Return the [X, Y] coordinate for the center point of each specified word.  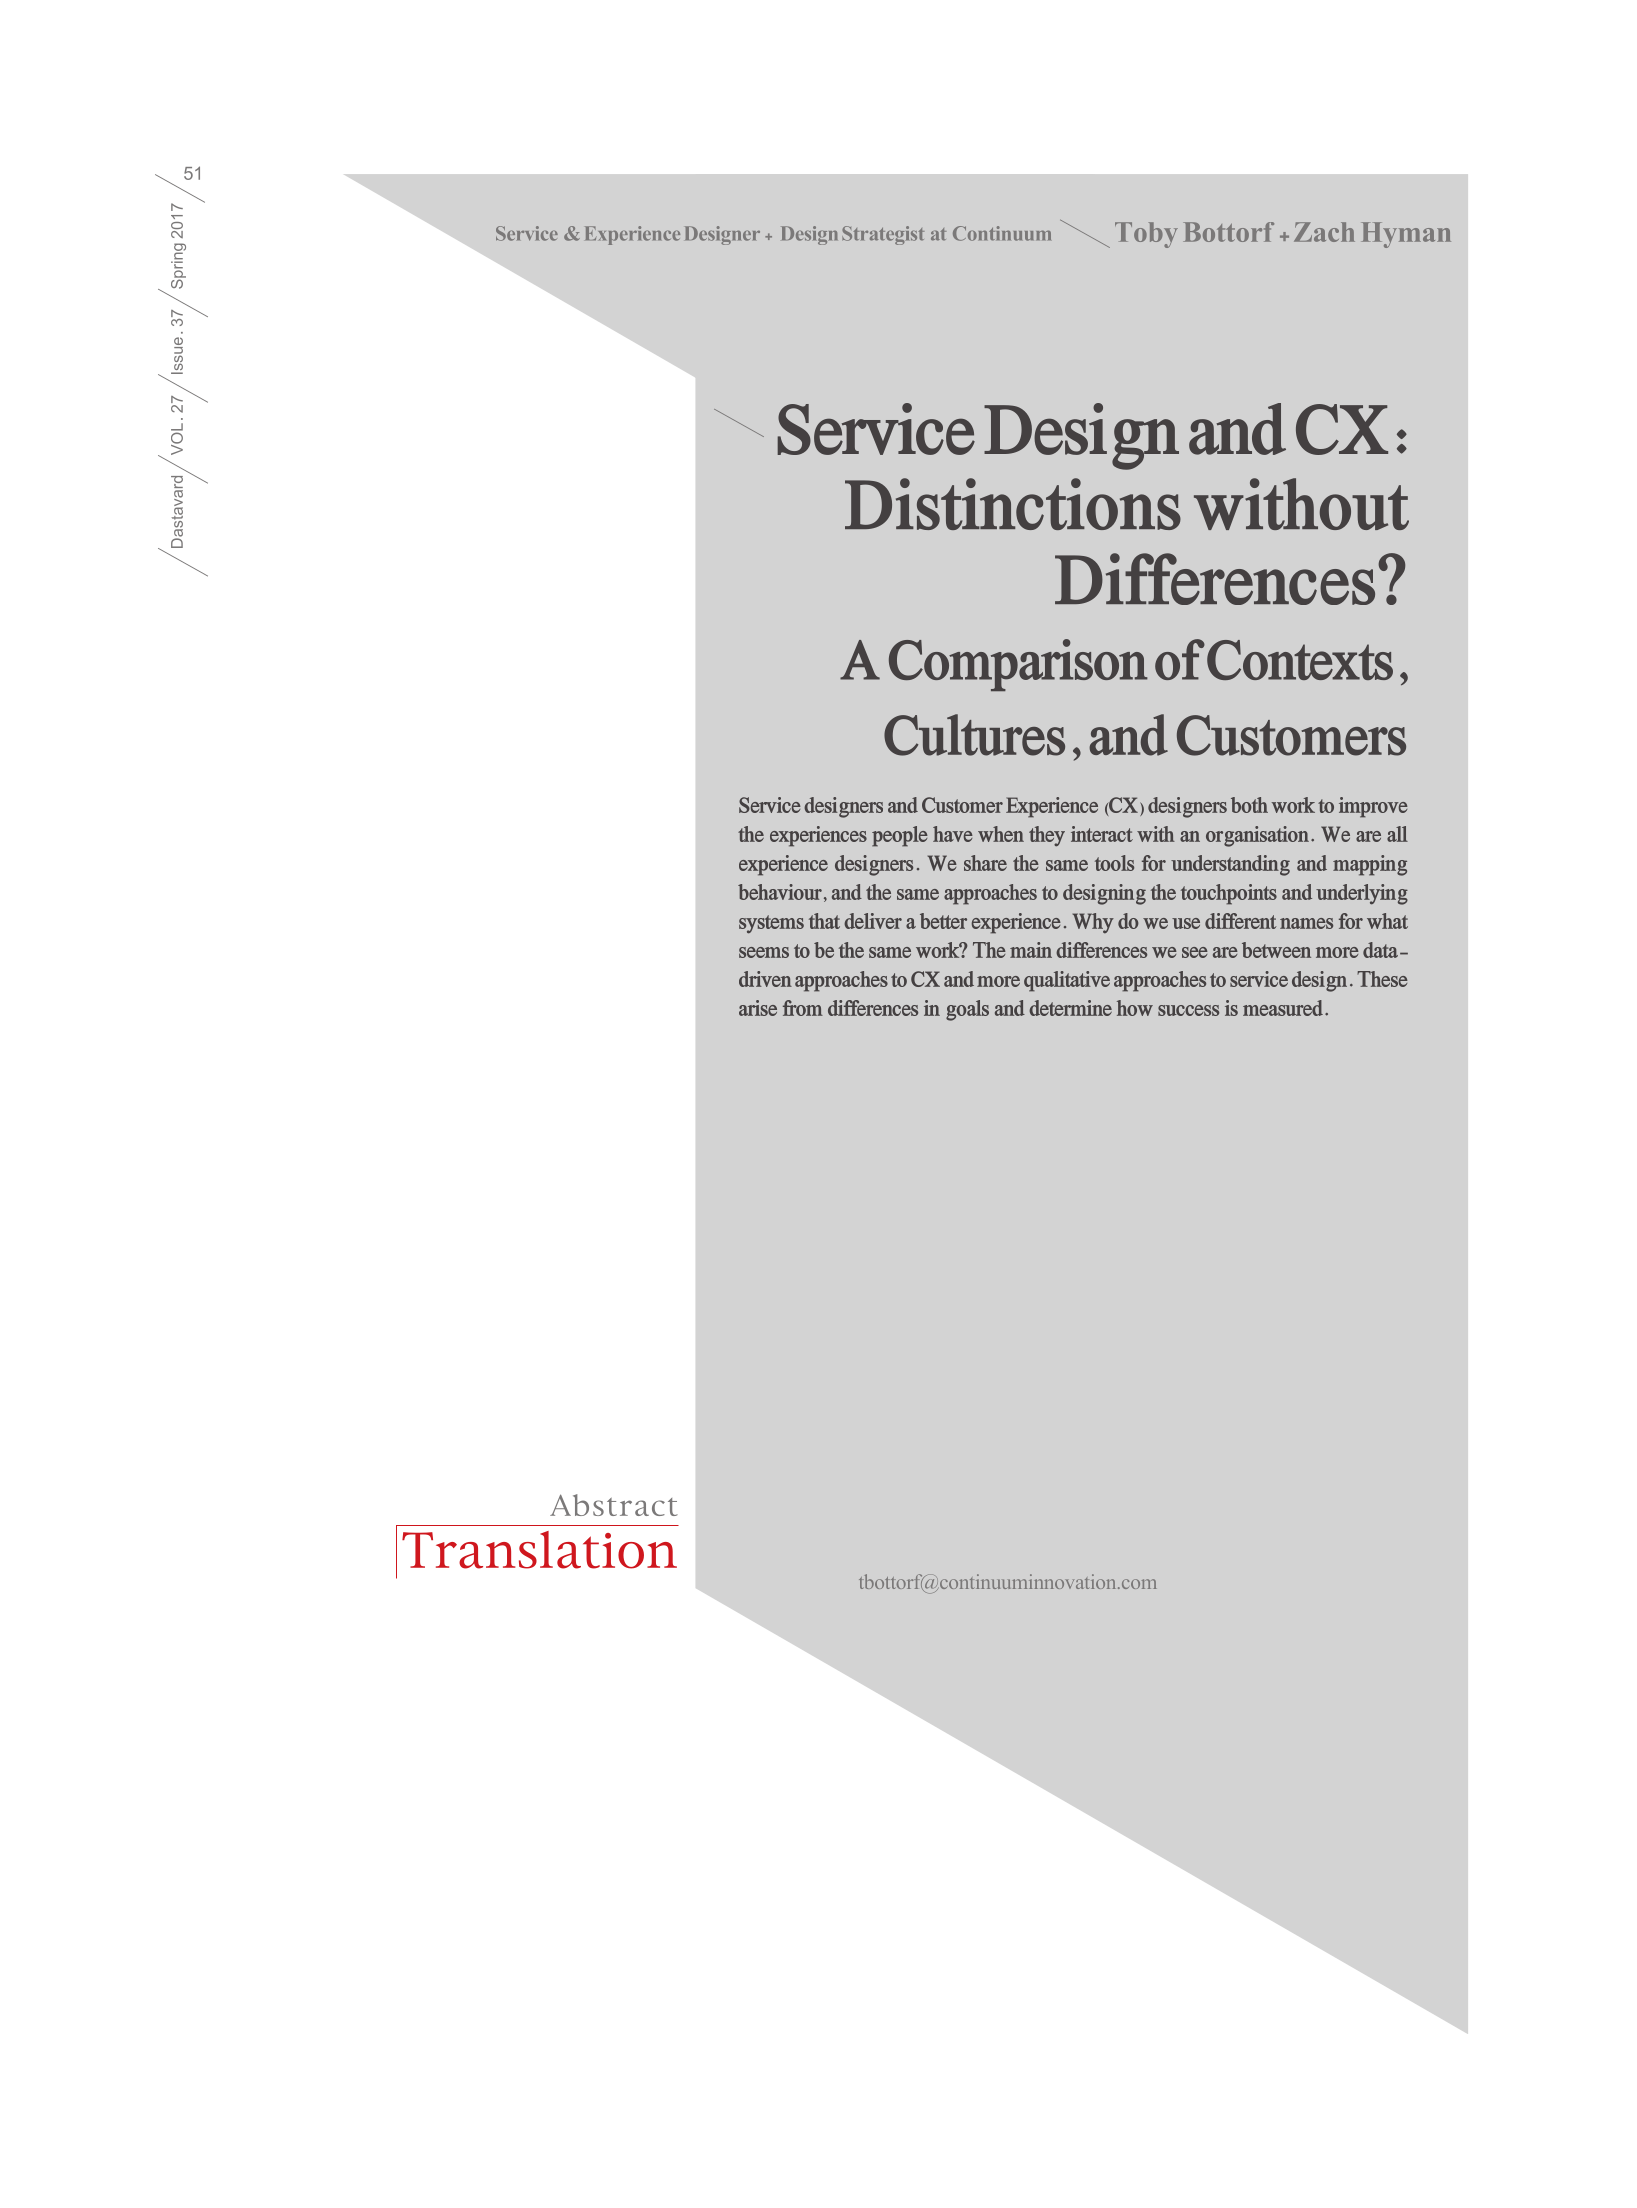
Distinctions [1013, 504]
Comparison [1018, 665]
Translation [539, 1550]
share [985, 863]
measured [1283, 1008]
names [1306, 923]
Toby [1146, 235]
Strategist [883, 235]
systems [771, 924]
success [1188, 1010]
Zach [1324, 232]
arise [758, 1008]
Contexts [1300, 660]
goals [967, 1010]
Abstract [614, 1505]
